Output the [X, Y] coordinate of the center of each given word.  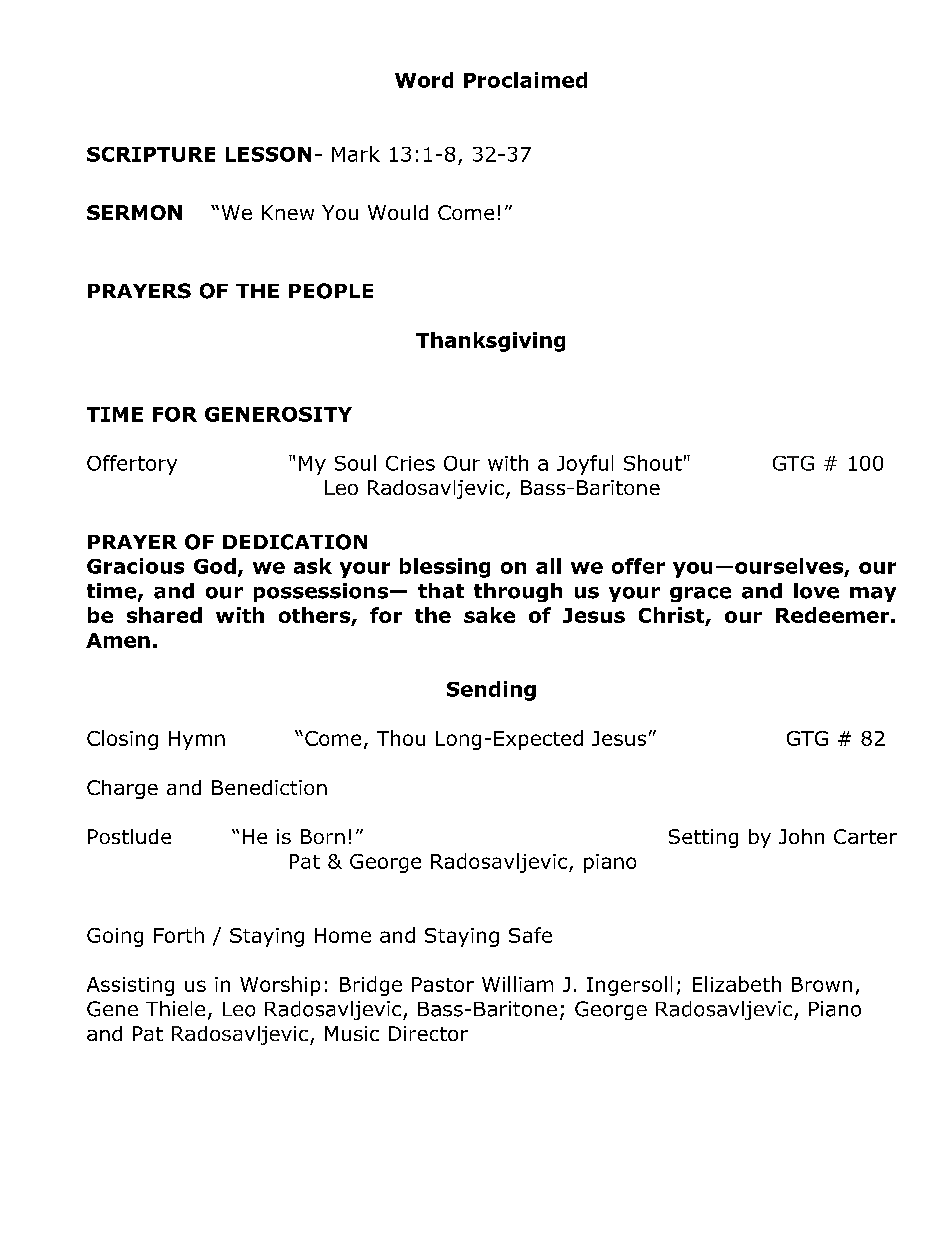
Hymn [197, 740]
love [816, 591]
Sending [491, 691]
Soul [355, 463]
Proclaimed [525, 80]
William [517, 984]
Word [424, 80]
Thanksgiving [490, 342]
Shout [653, 463]
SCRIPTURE [151, 154]
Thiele [175, 1008]
